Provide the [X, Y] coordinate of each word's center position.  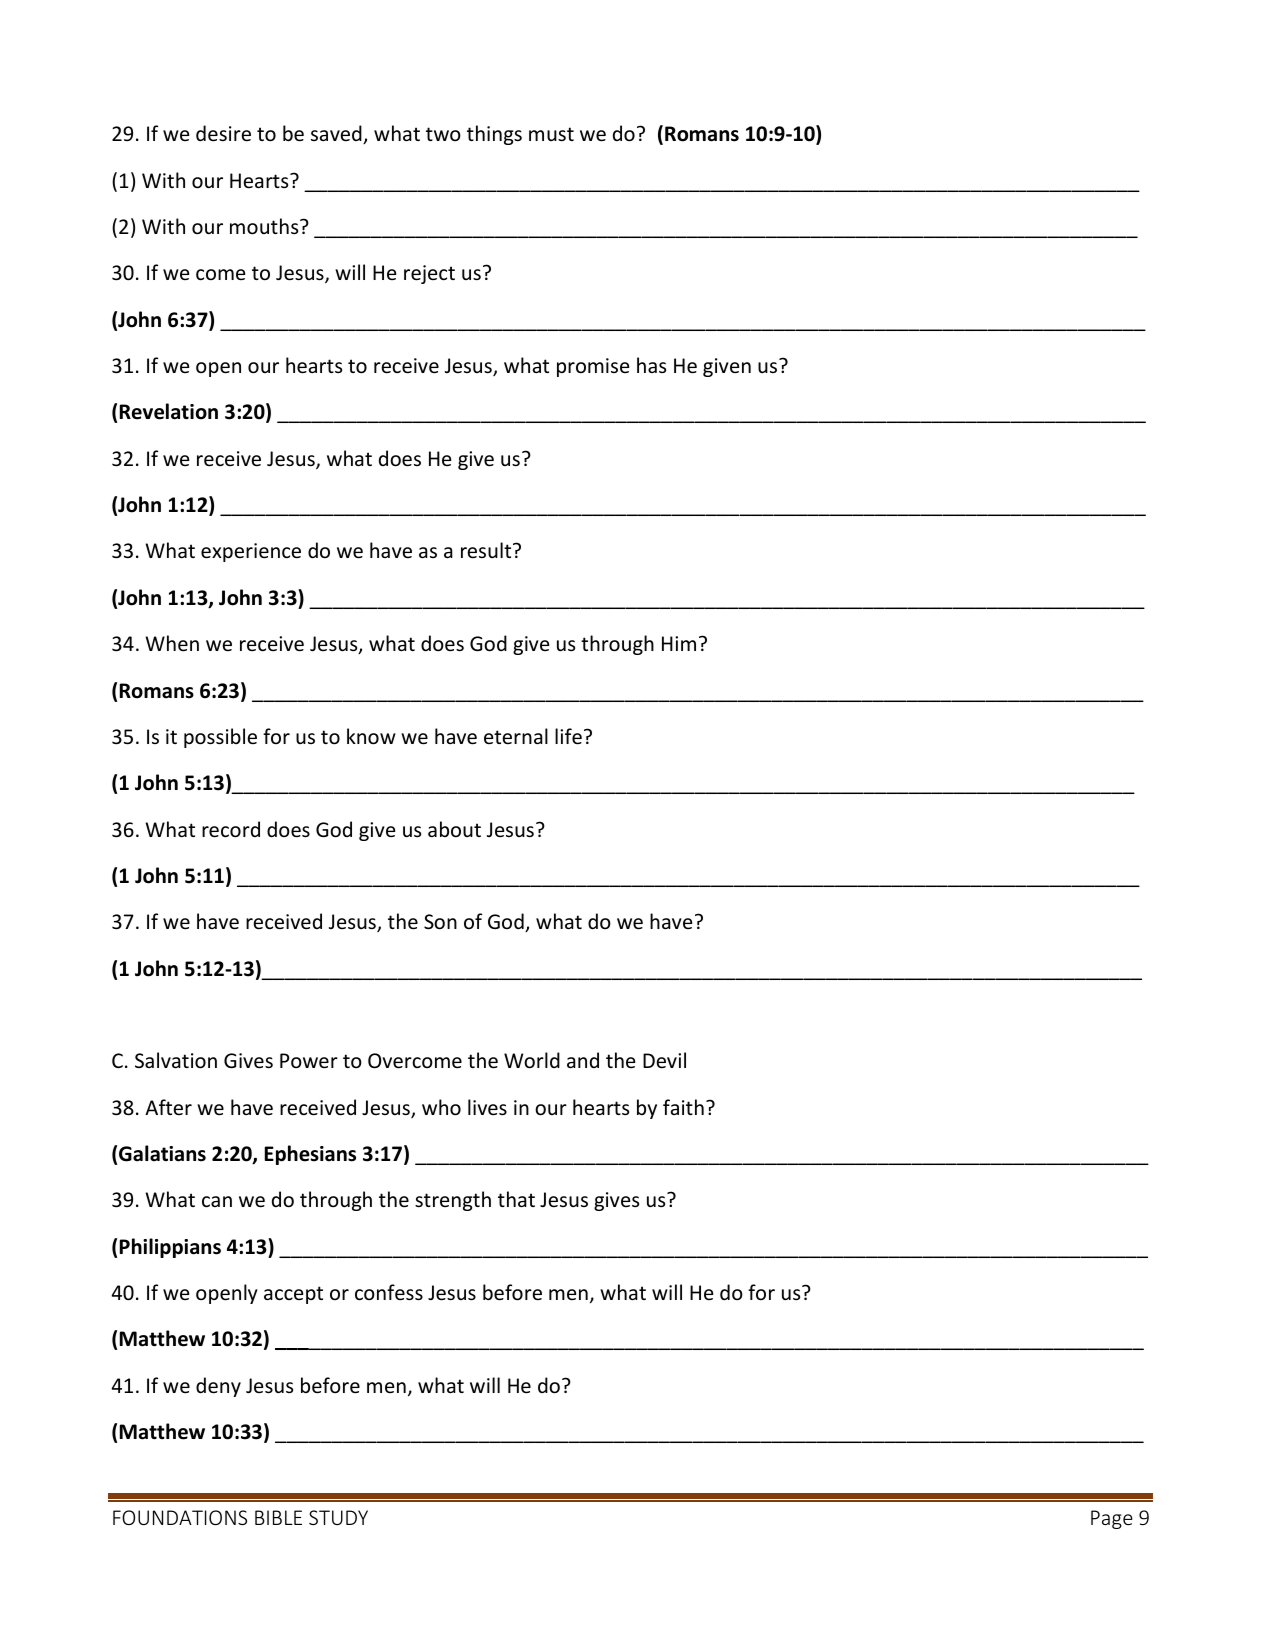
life [568, 736]
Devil [664, 1060]
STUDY [338, 1517]
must [551, 134]
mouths [265, 226]
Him [679, 643]
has [651, 365]
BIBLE [278, 1517]
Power [309, 1061]
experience [251, 552]
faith [683, 1107]
